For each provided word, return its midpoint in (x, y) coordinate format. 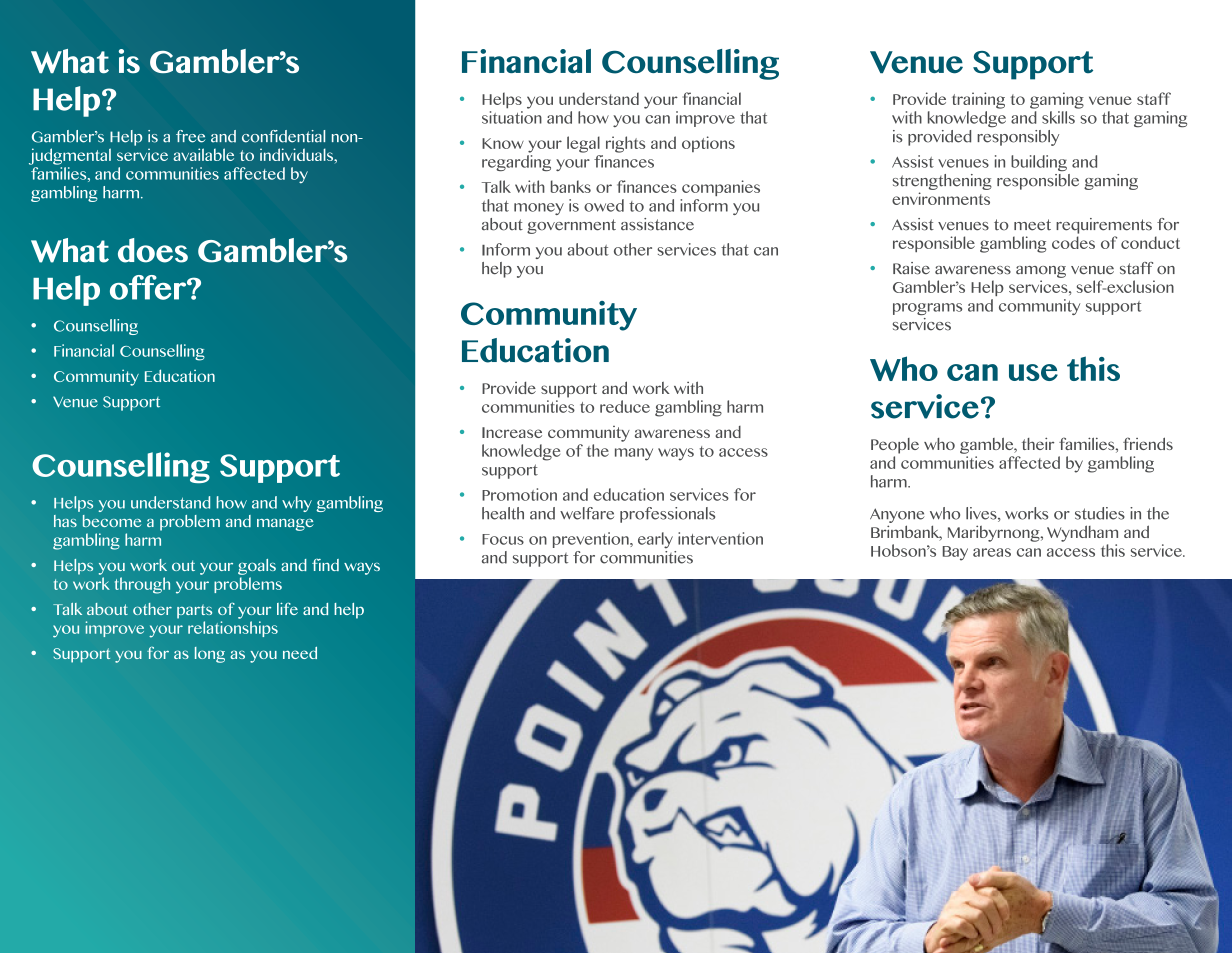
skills (1058, 117)
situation (512, 117)
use (1033, 372)
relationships (233, 629)
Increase (512, 432)
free (190, 136)
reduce (625, 406)
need (300, 653)
